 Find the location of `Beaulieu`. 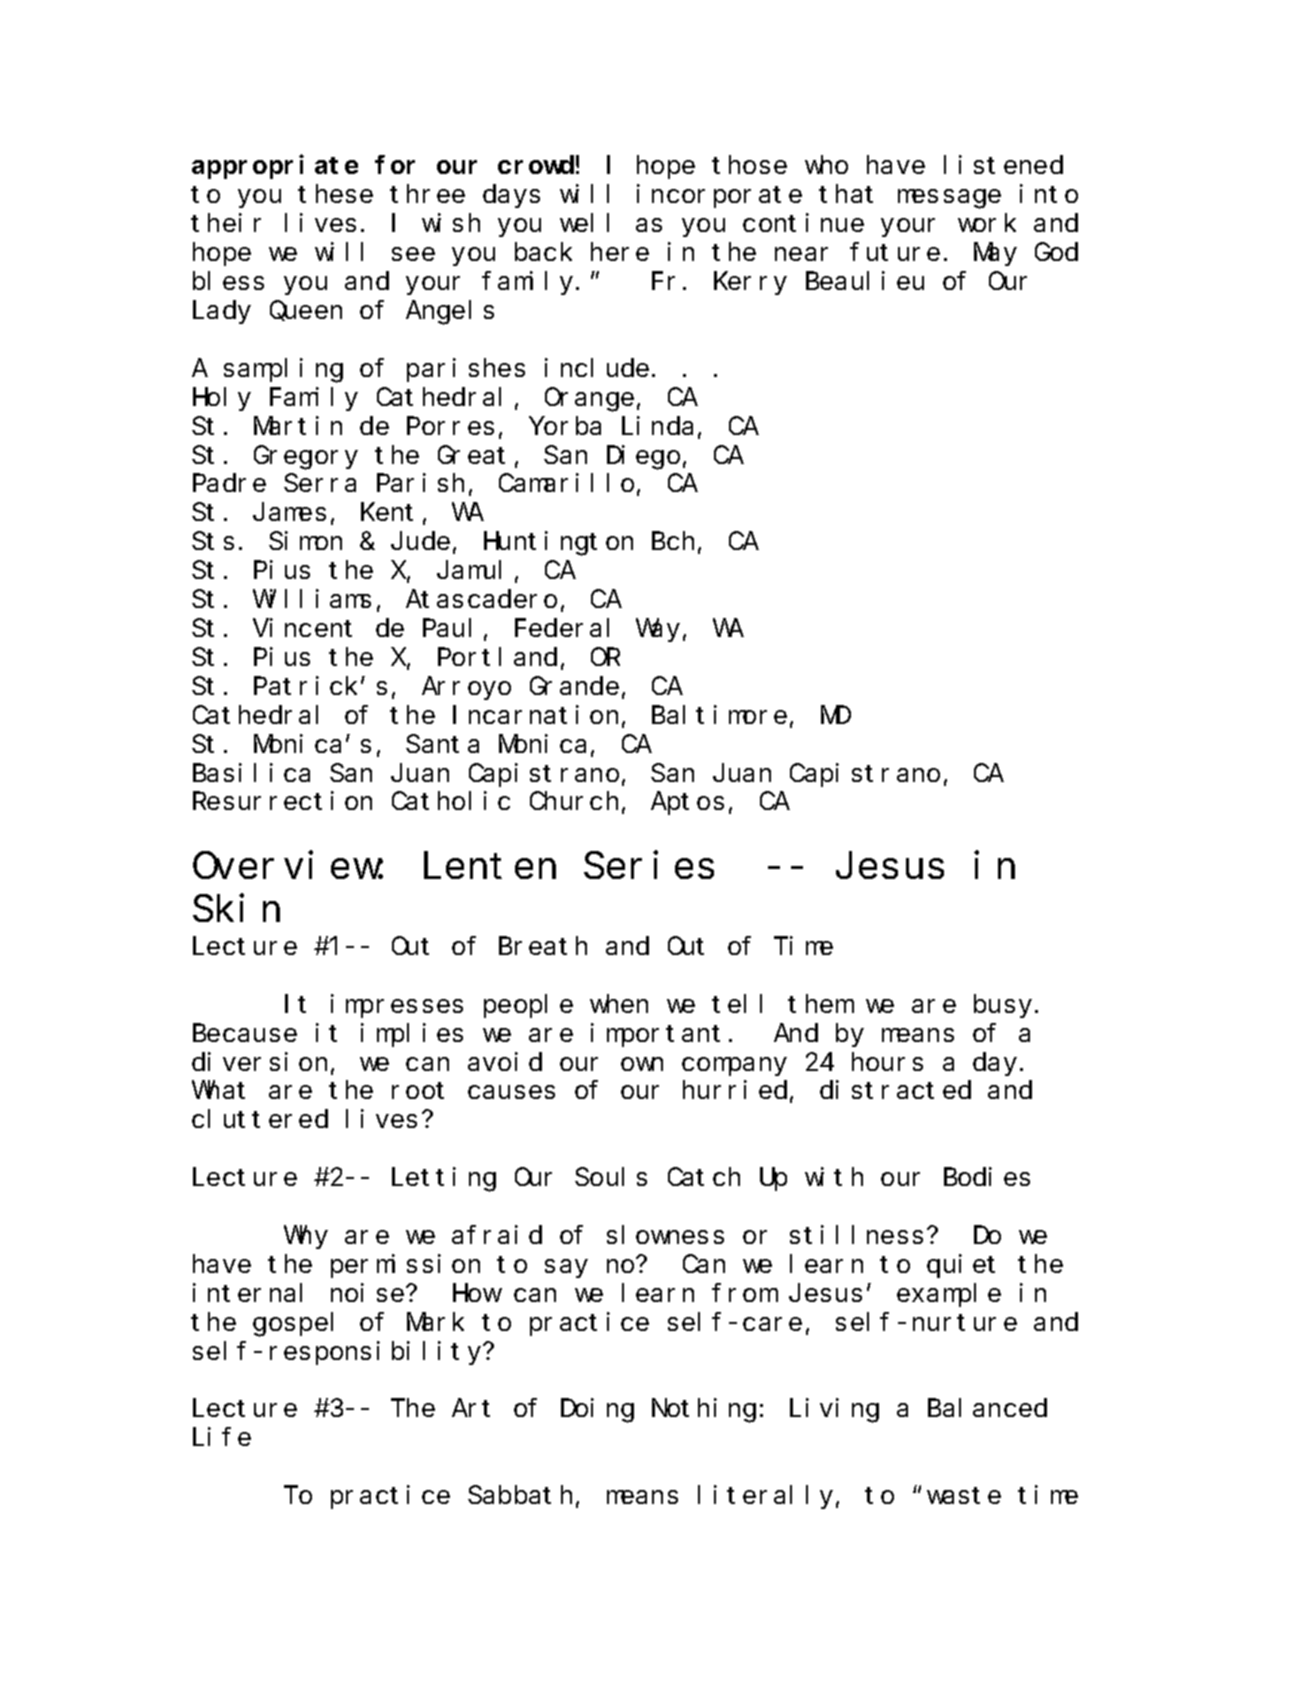

Beaulieu is located at coordinates (865, 280).
